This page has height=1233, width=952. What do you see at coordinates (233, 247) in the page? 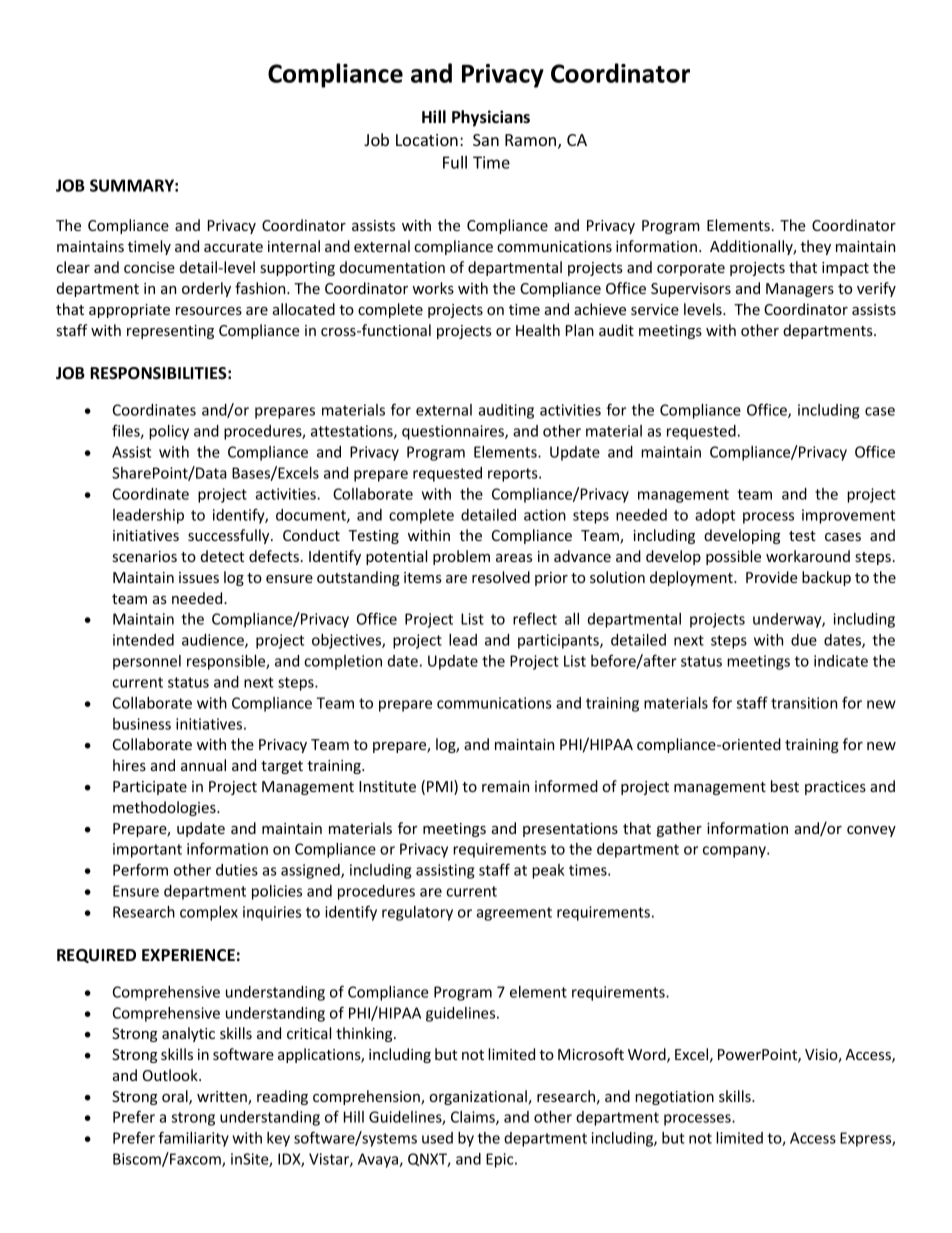
I see `accurate` at bounding box center [233, 247].
